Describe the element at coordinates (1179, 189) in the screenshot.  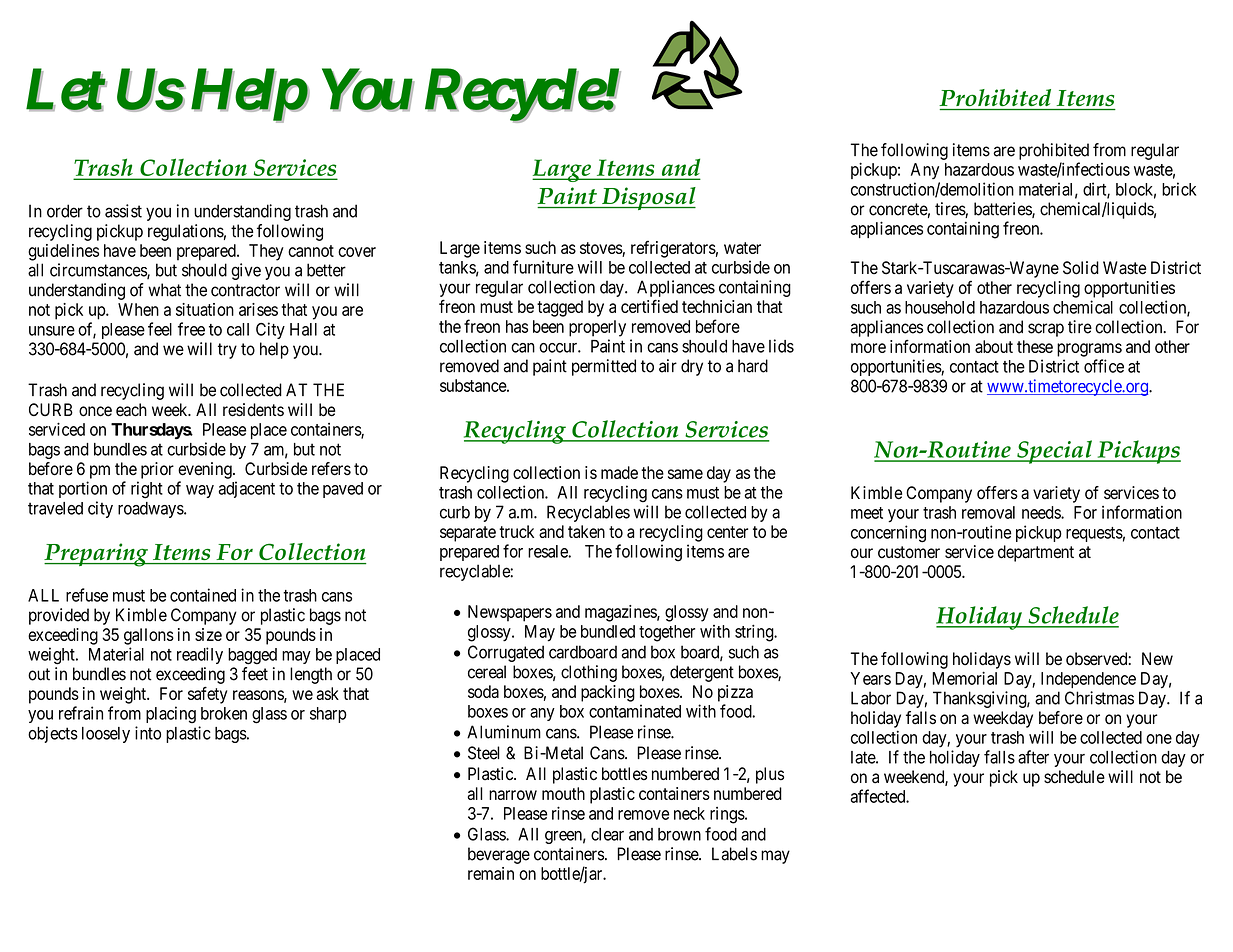
I see `brick` at that location.
